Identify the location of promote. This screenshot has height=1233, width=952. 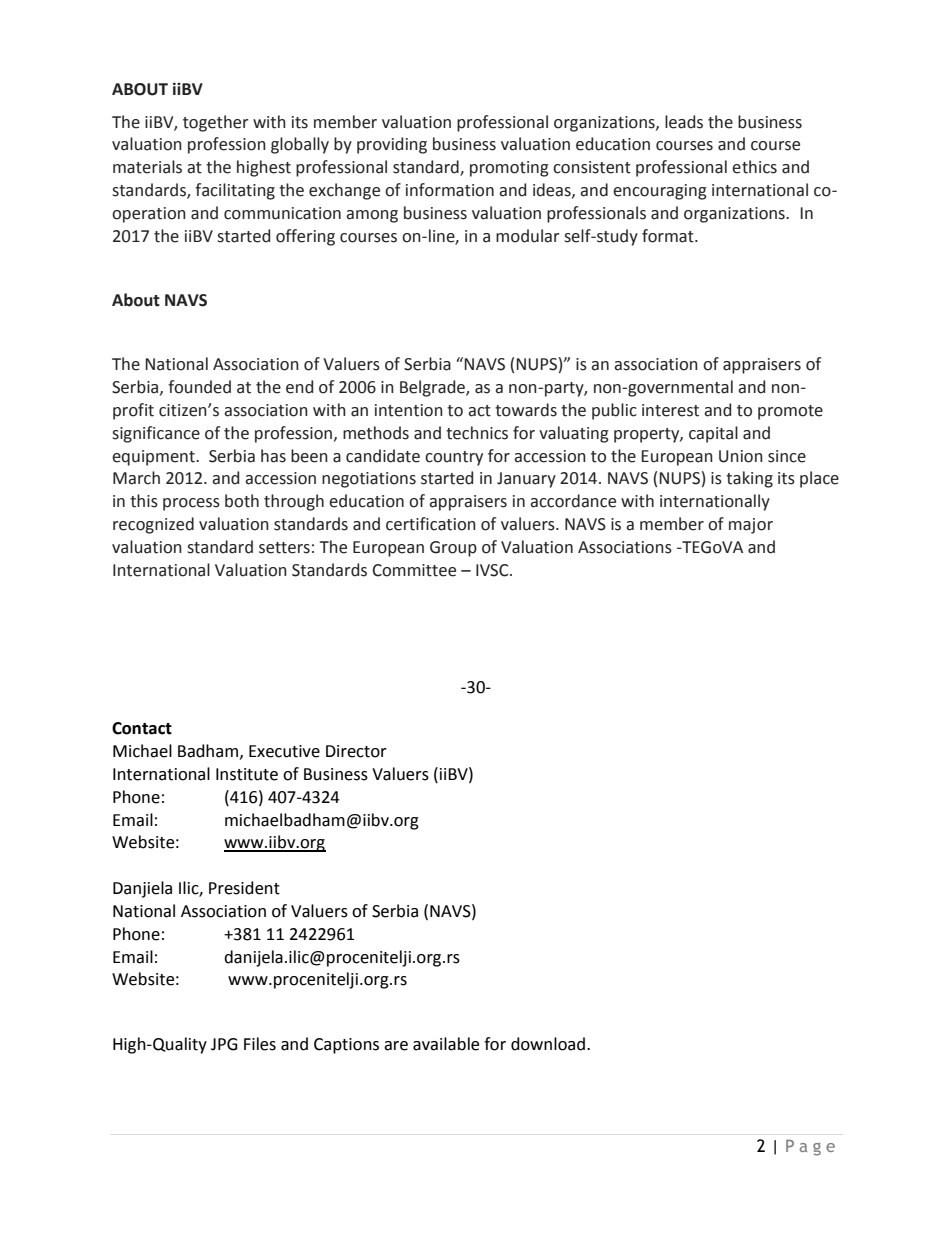
(790, 412).
